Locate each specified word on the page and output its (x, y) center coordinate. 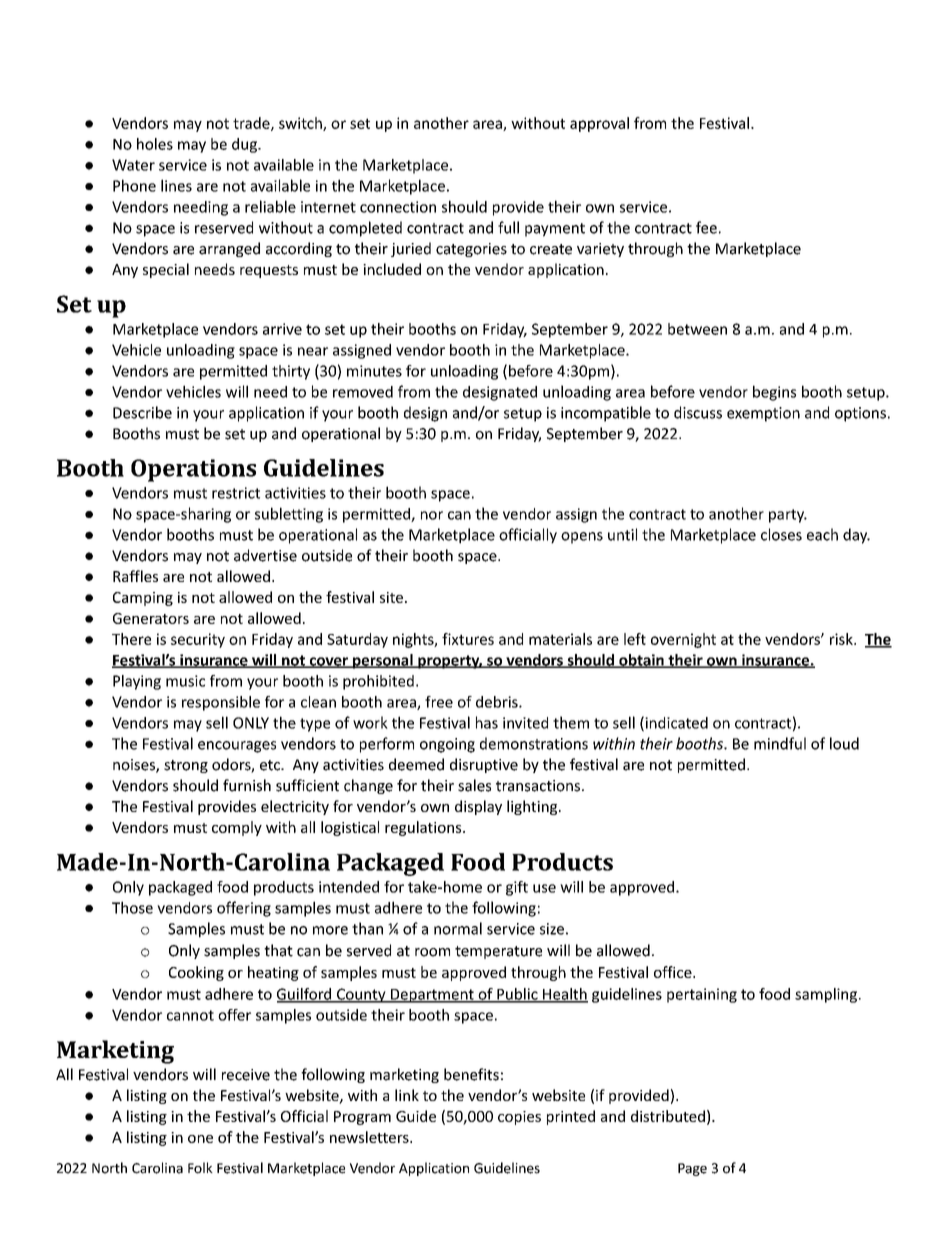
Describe (142, 412)
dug (245, 145)
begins (774, 393)
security (198, 640)
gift (517, 888)
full (508, 227)
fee (706, 227)
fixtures (468, 639)
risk (842, 639)
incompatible (606, 414)
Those (132, 907)
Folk (200, 1168)
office (674, 972)
